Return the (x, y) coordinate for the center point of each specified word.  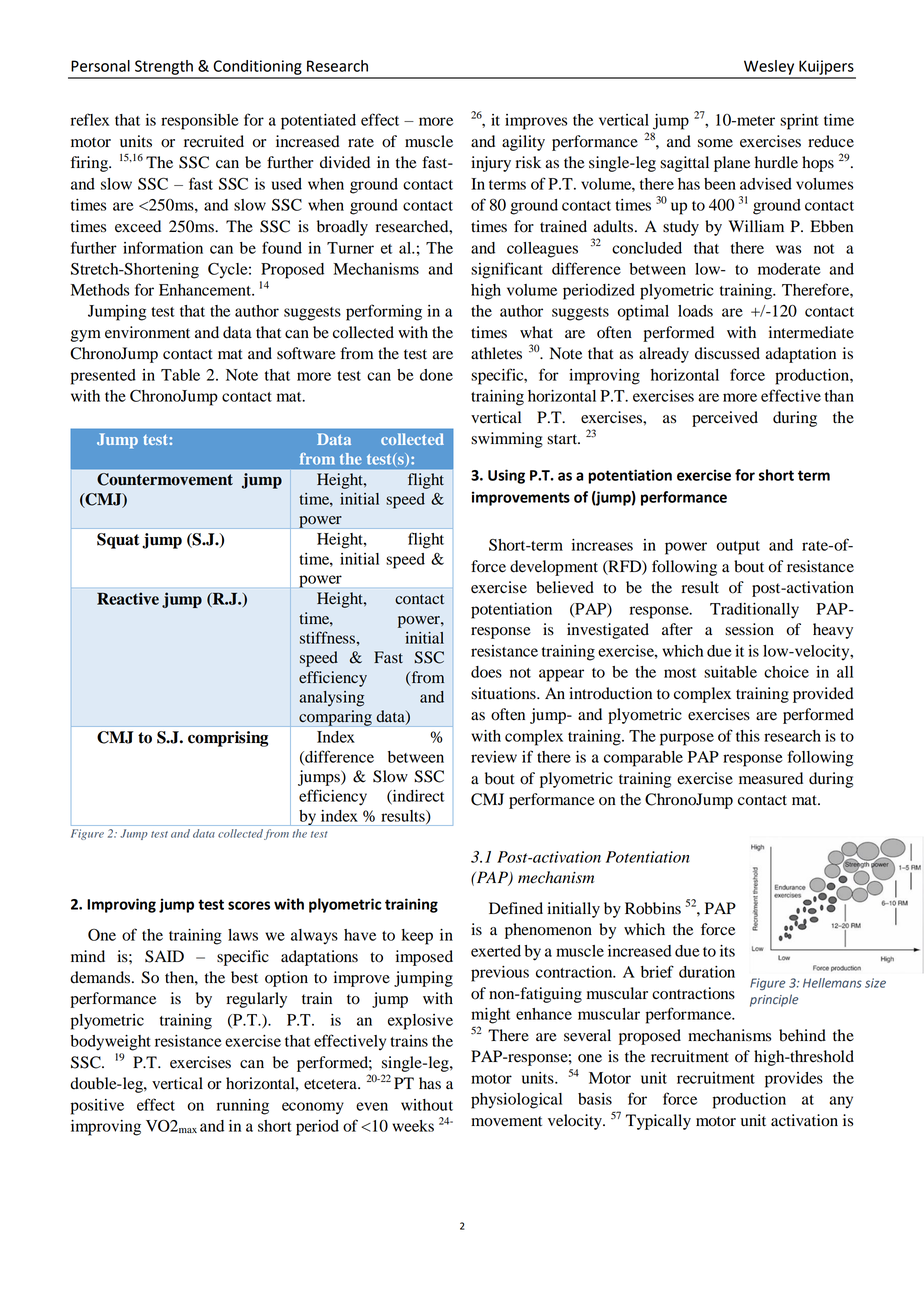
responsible (200, 122)
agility (523, 143)
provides (794, 1080)
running (243, 1107)
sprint (799, 122)
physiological (516, 1101)
